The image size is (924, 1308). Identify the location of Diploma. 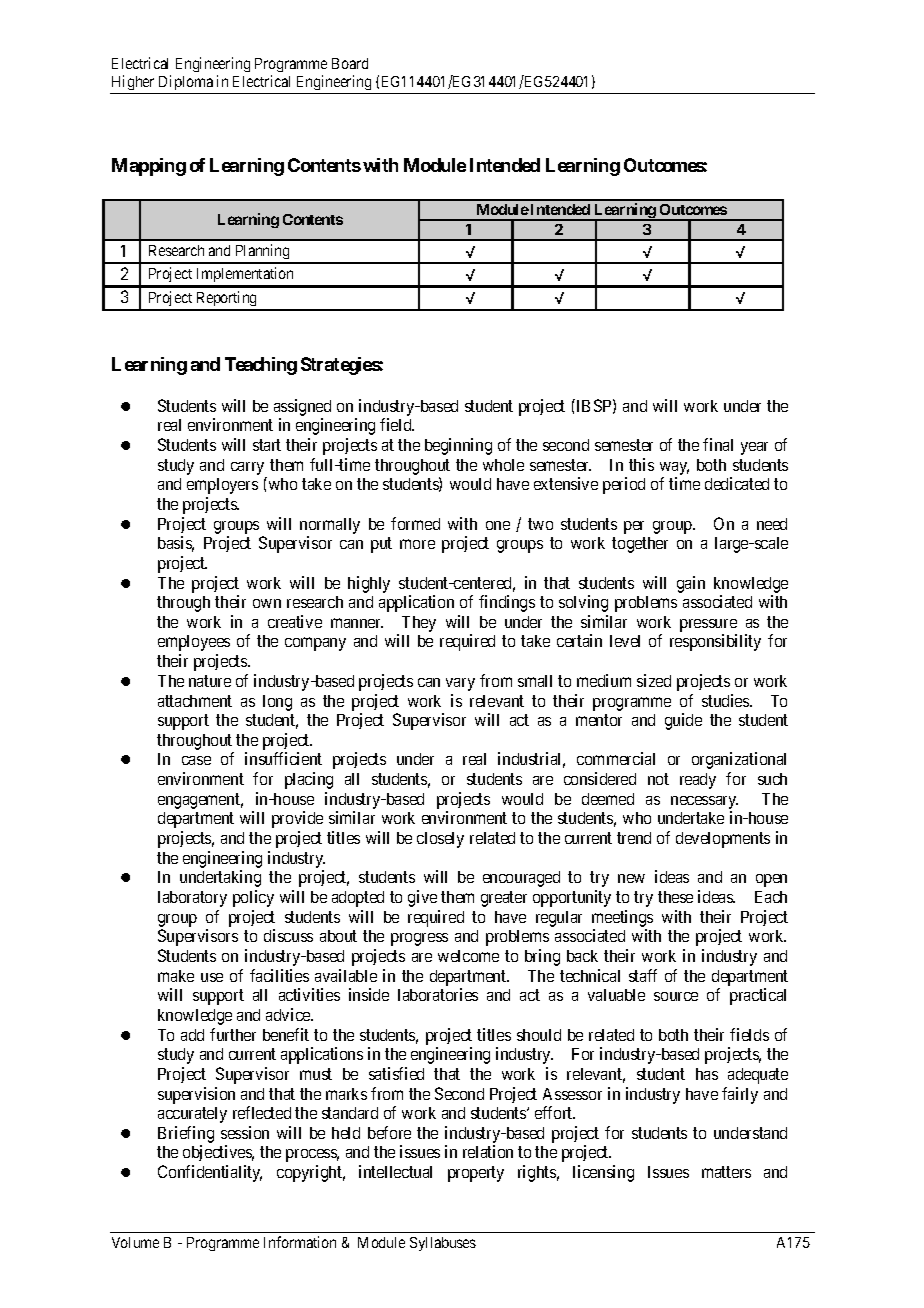
(186, 84).
